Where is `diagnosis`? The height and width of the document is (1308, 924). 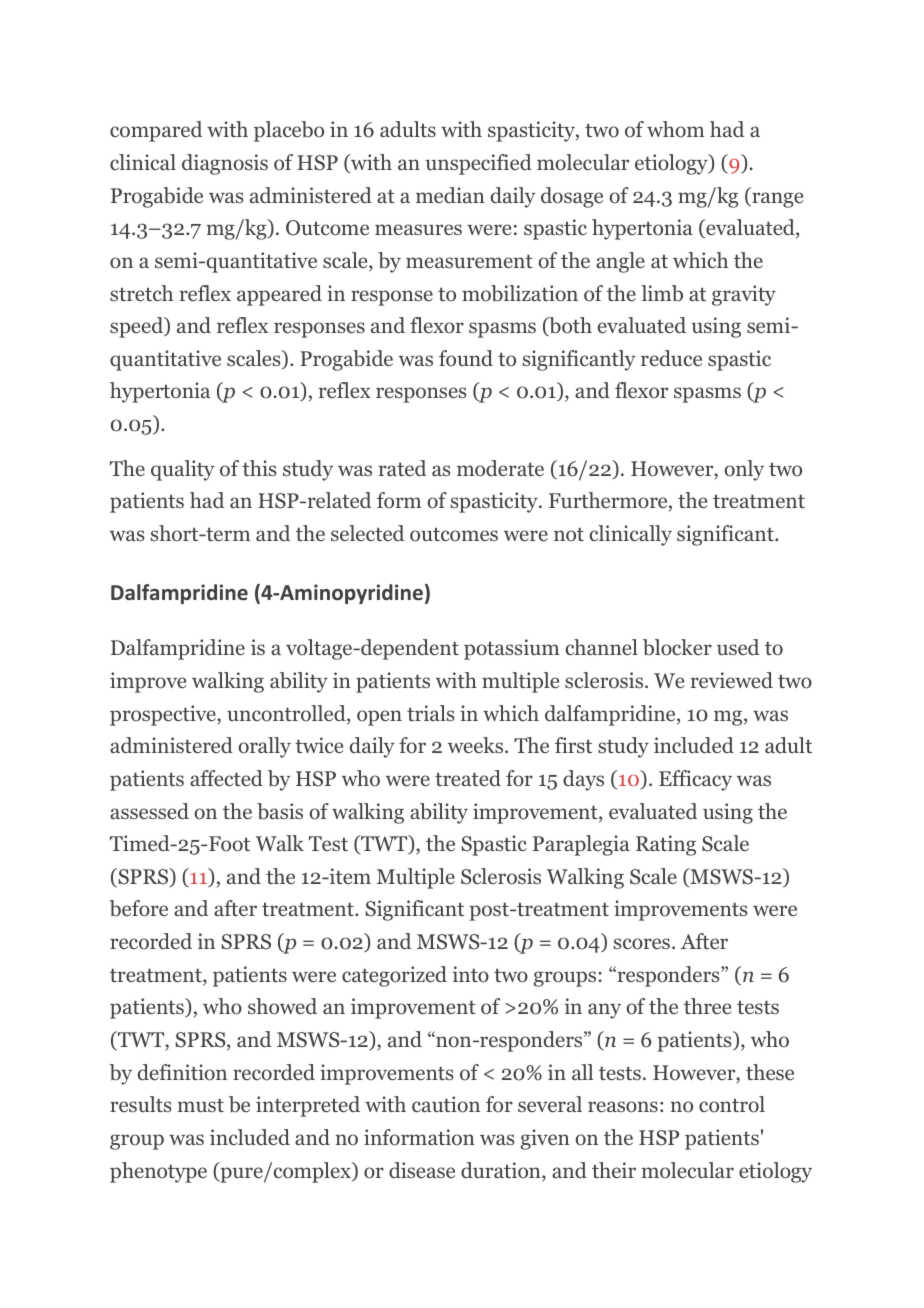
diagnosis is located at coordinates (225, 164).
